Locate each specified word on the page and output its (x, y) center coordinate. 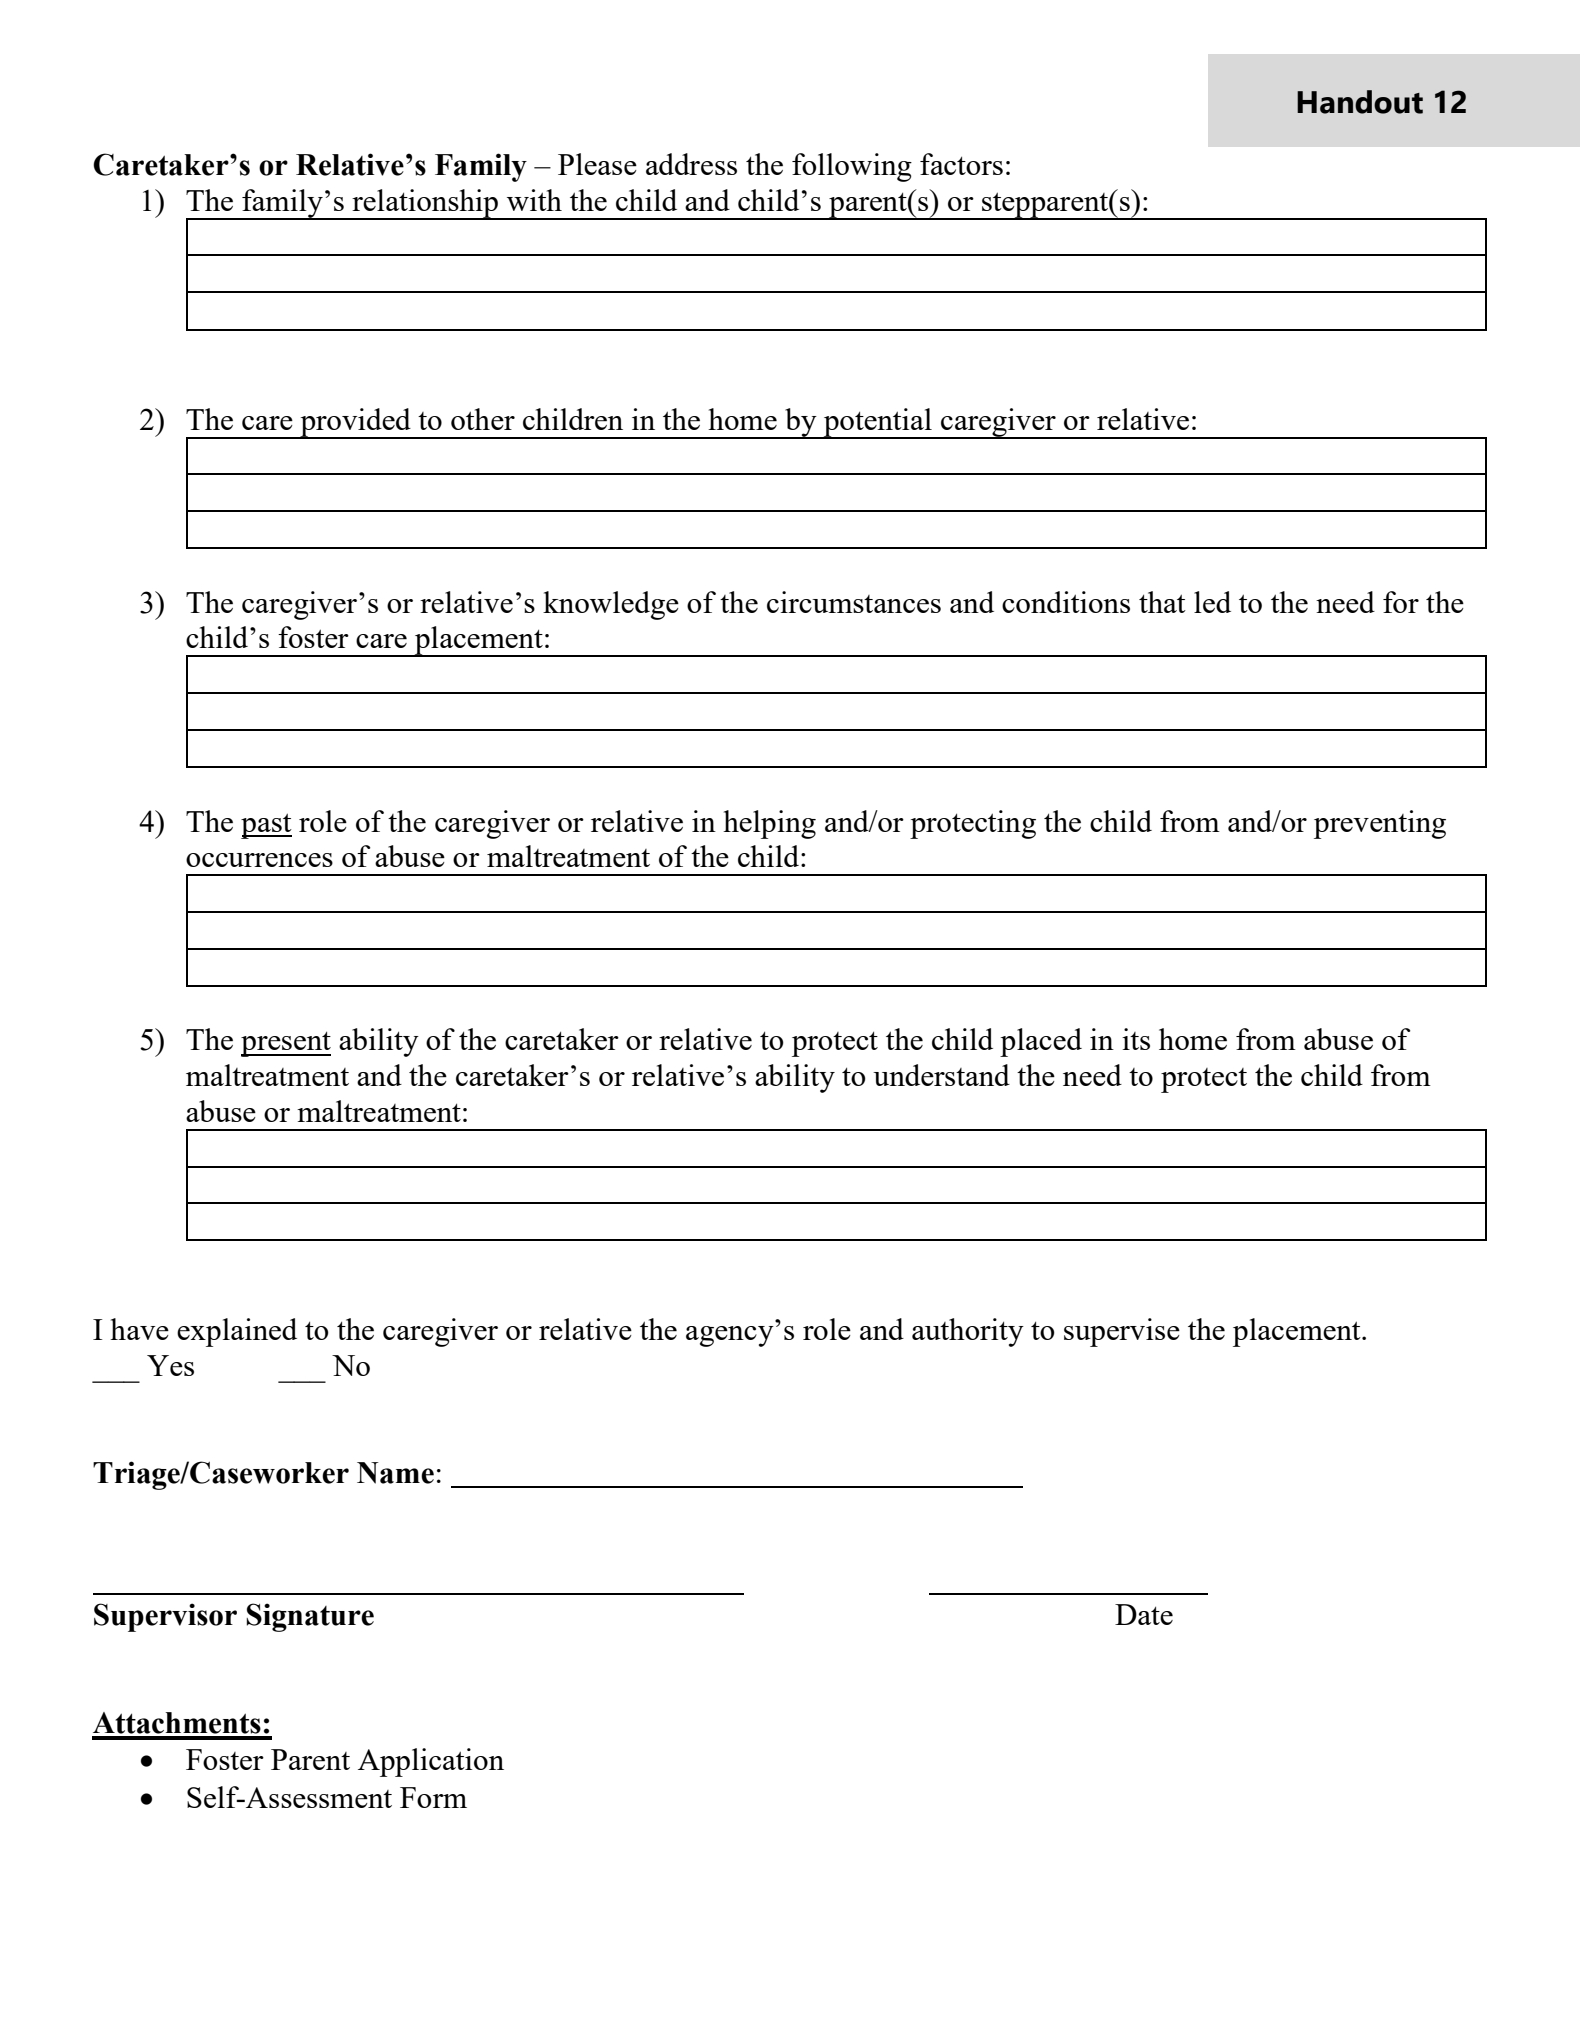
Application (431, 1762)
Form (433, 1797)
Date (1144, 1614)
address (691, 164)
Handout (1360, 102)
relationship (425, 204)
